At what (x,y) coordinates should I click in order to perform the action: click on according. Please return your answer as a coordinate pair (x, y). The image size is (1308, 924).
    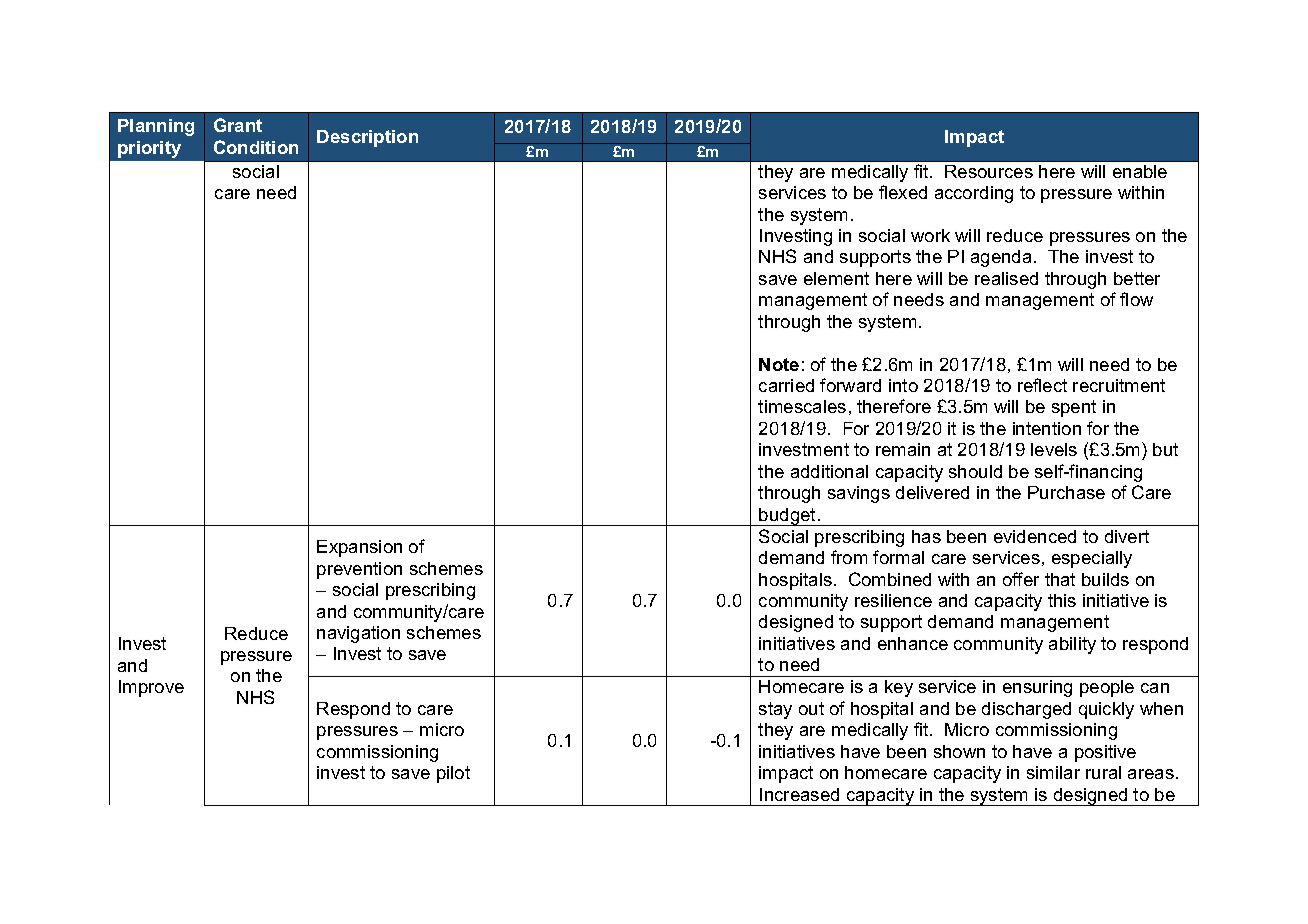
    Looking at the image, I should click on (974, 194).
